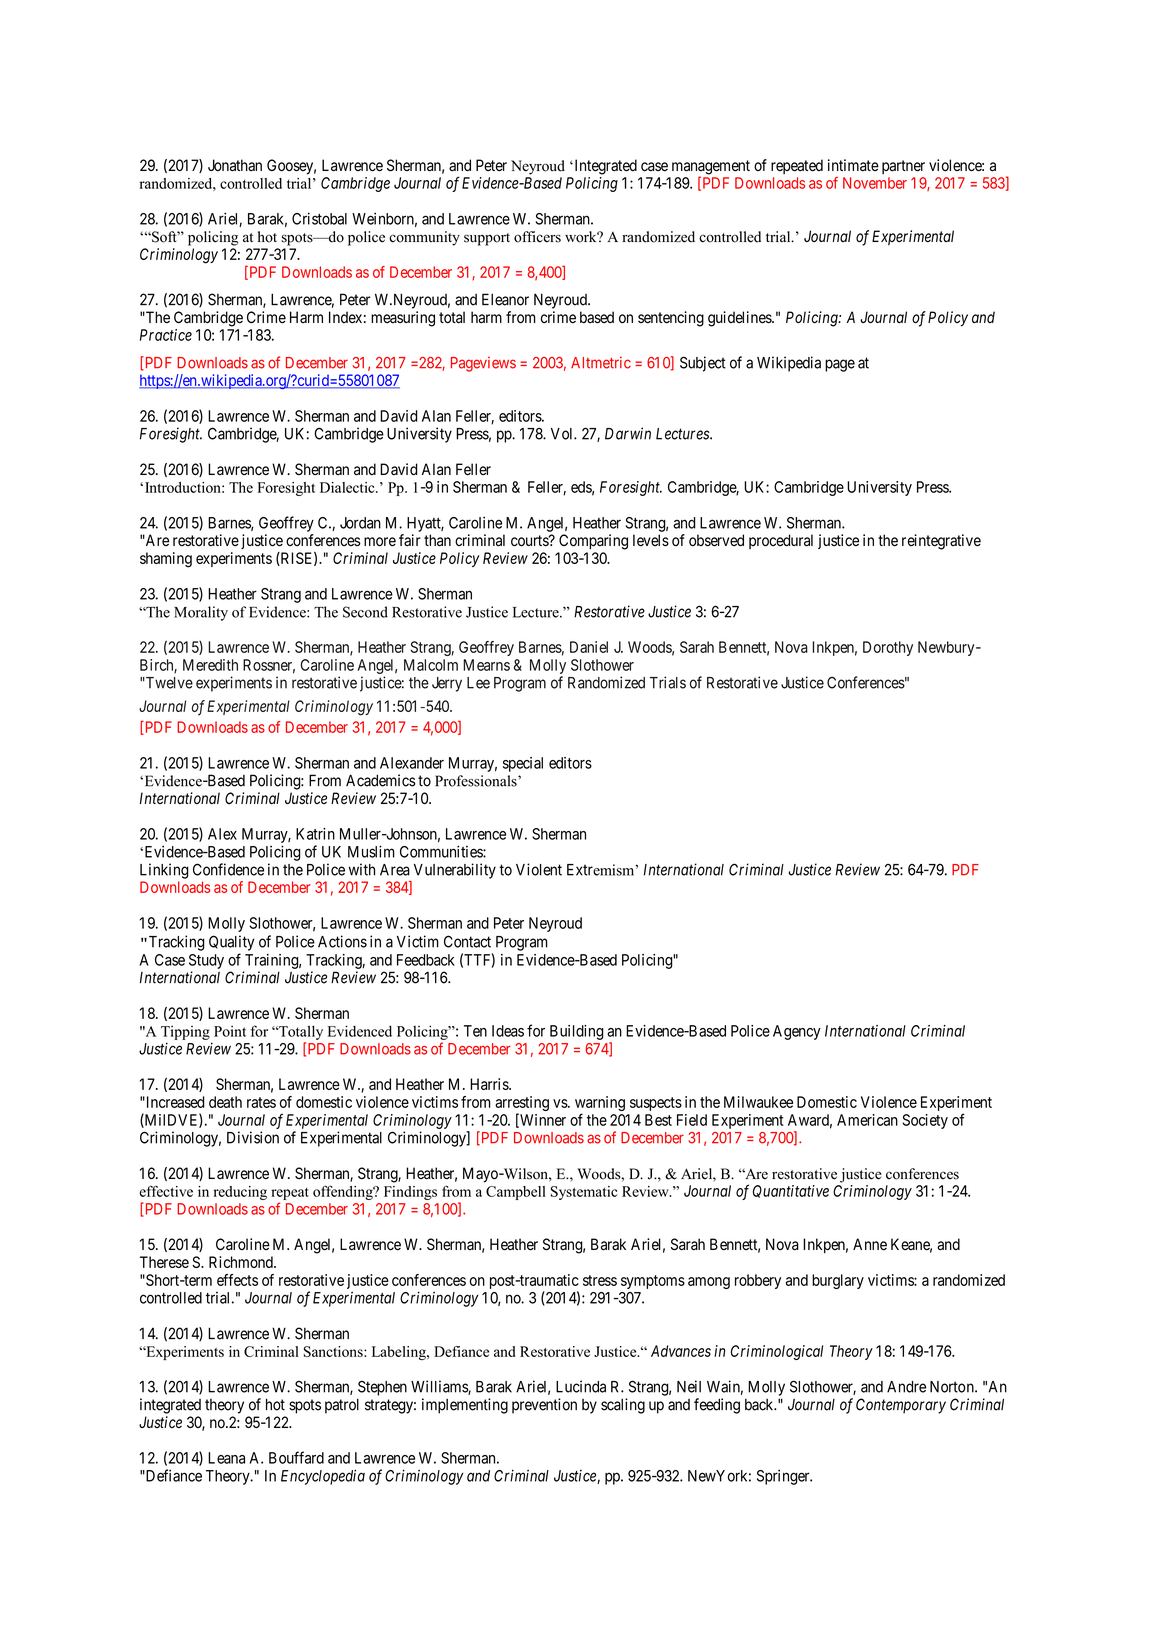 This screenshot has height=1628, width=1151. What do you see at coordinates (867, 1120) in the screenshot?
I see `American` at bounding box center [867, 1120].
